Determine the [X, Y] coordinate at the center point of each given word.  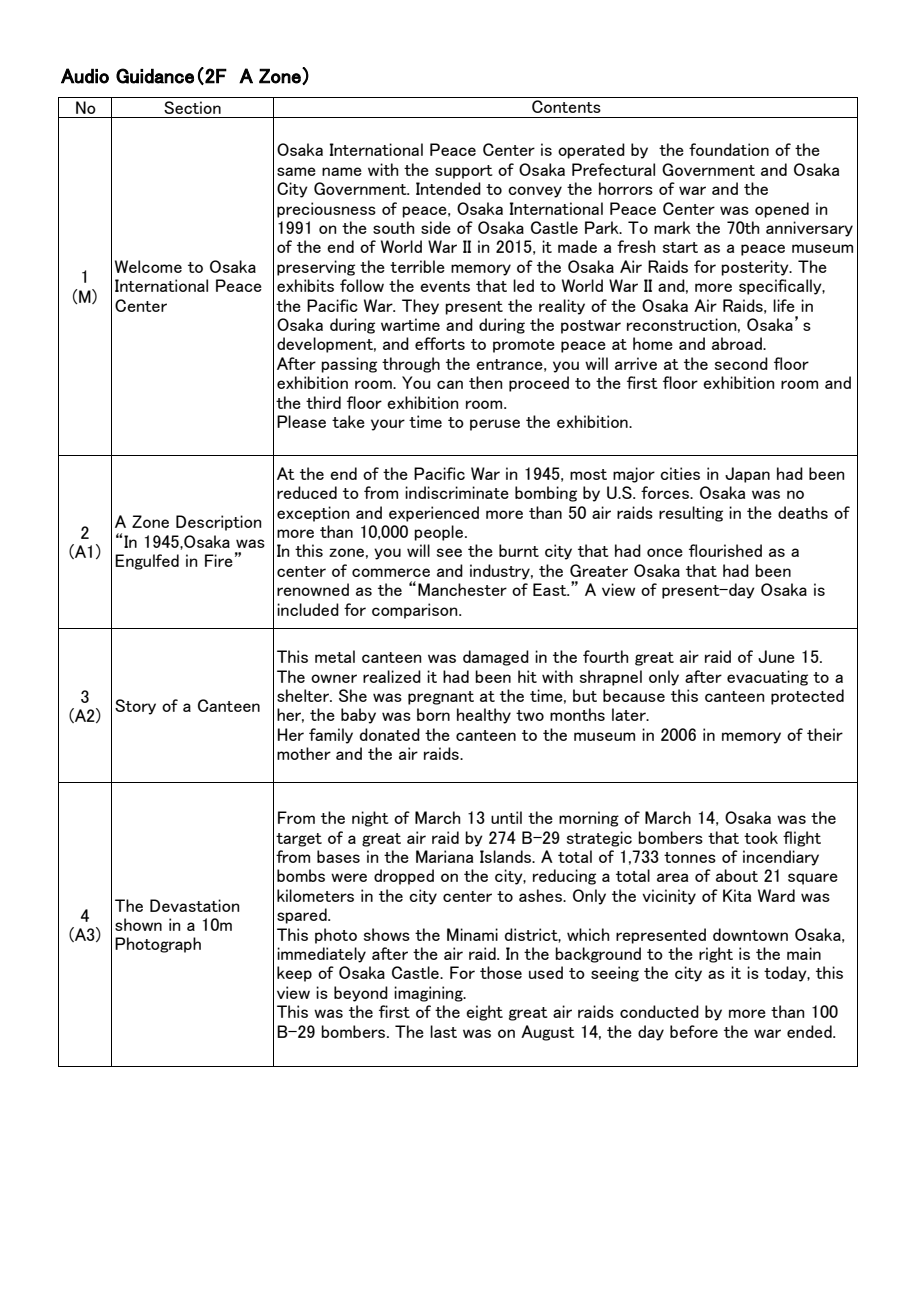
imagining [429, 994]
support [464, 172]
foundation [729, 149]
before [694, 1031]
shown [138, 924]
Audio [85, 76]
